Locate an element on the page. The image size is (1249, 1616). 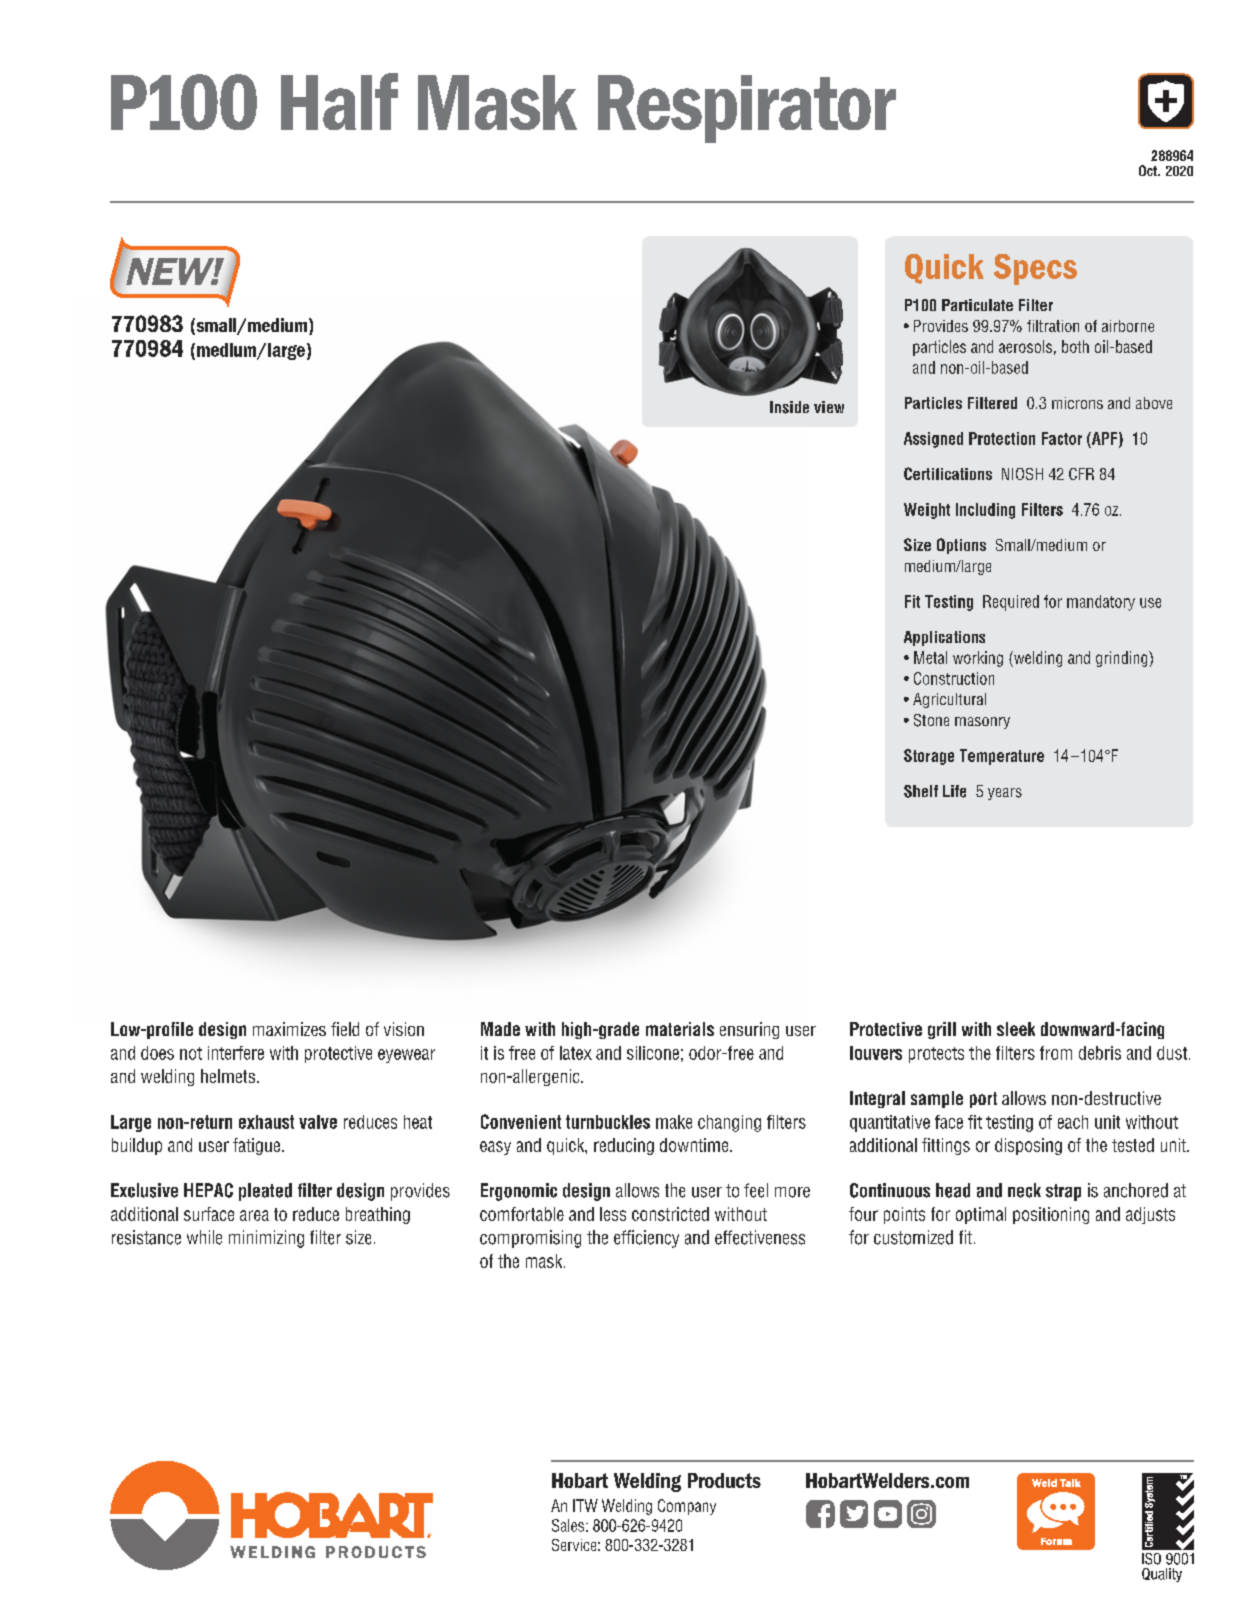
Oct is located at coordinates (1149, 170).
